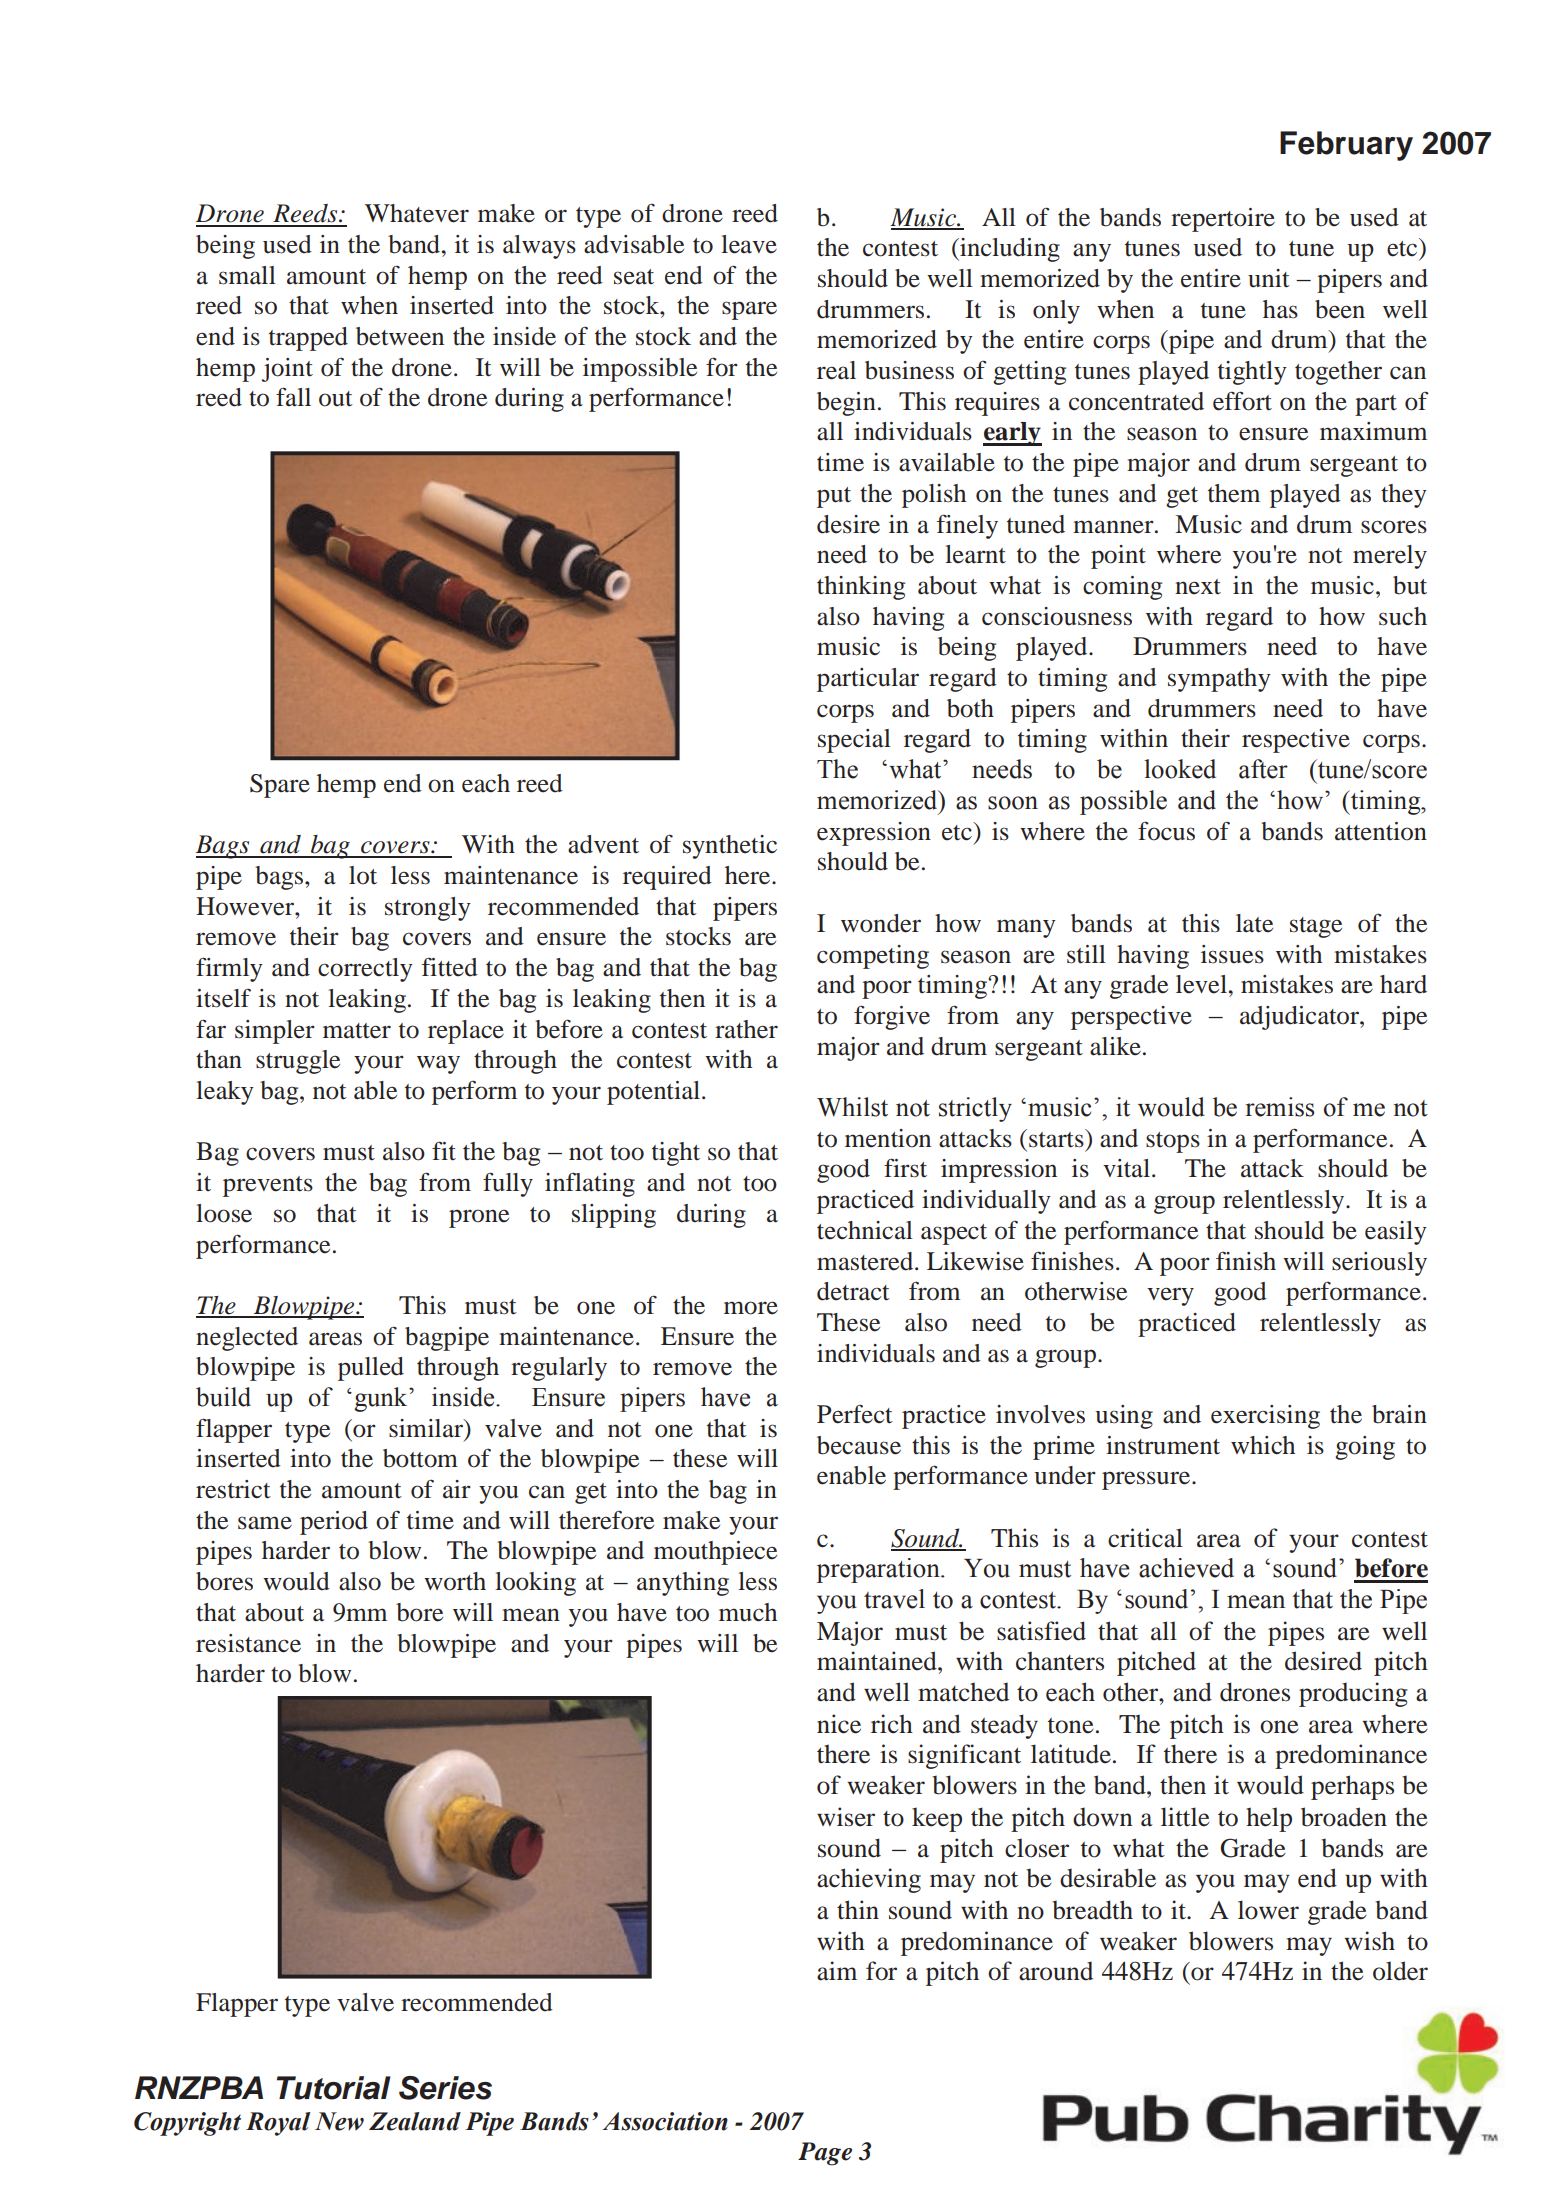 This page has height=2204, width=1558. Describe the element at coordinates (749, 244) in the page. I see `leave` at that location.
